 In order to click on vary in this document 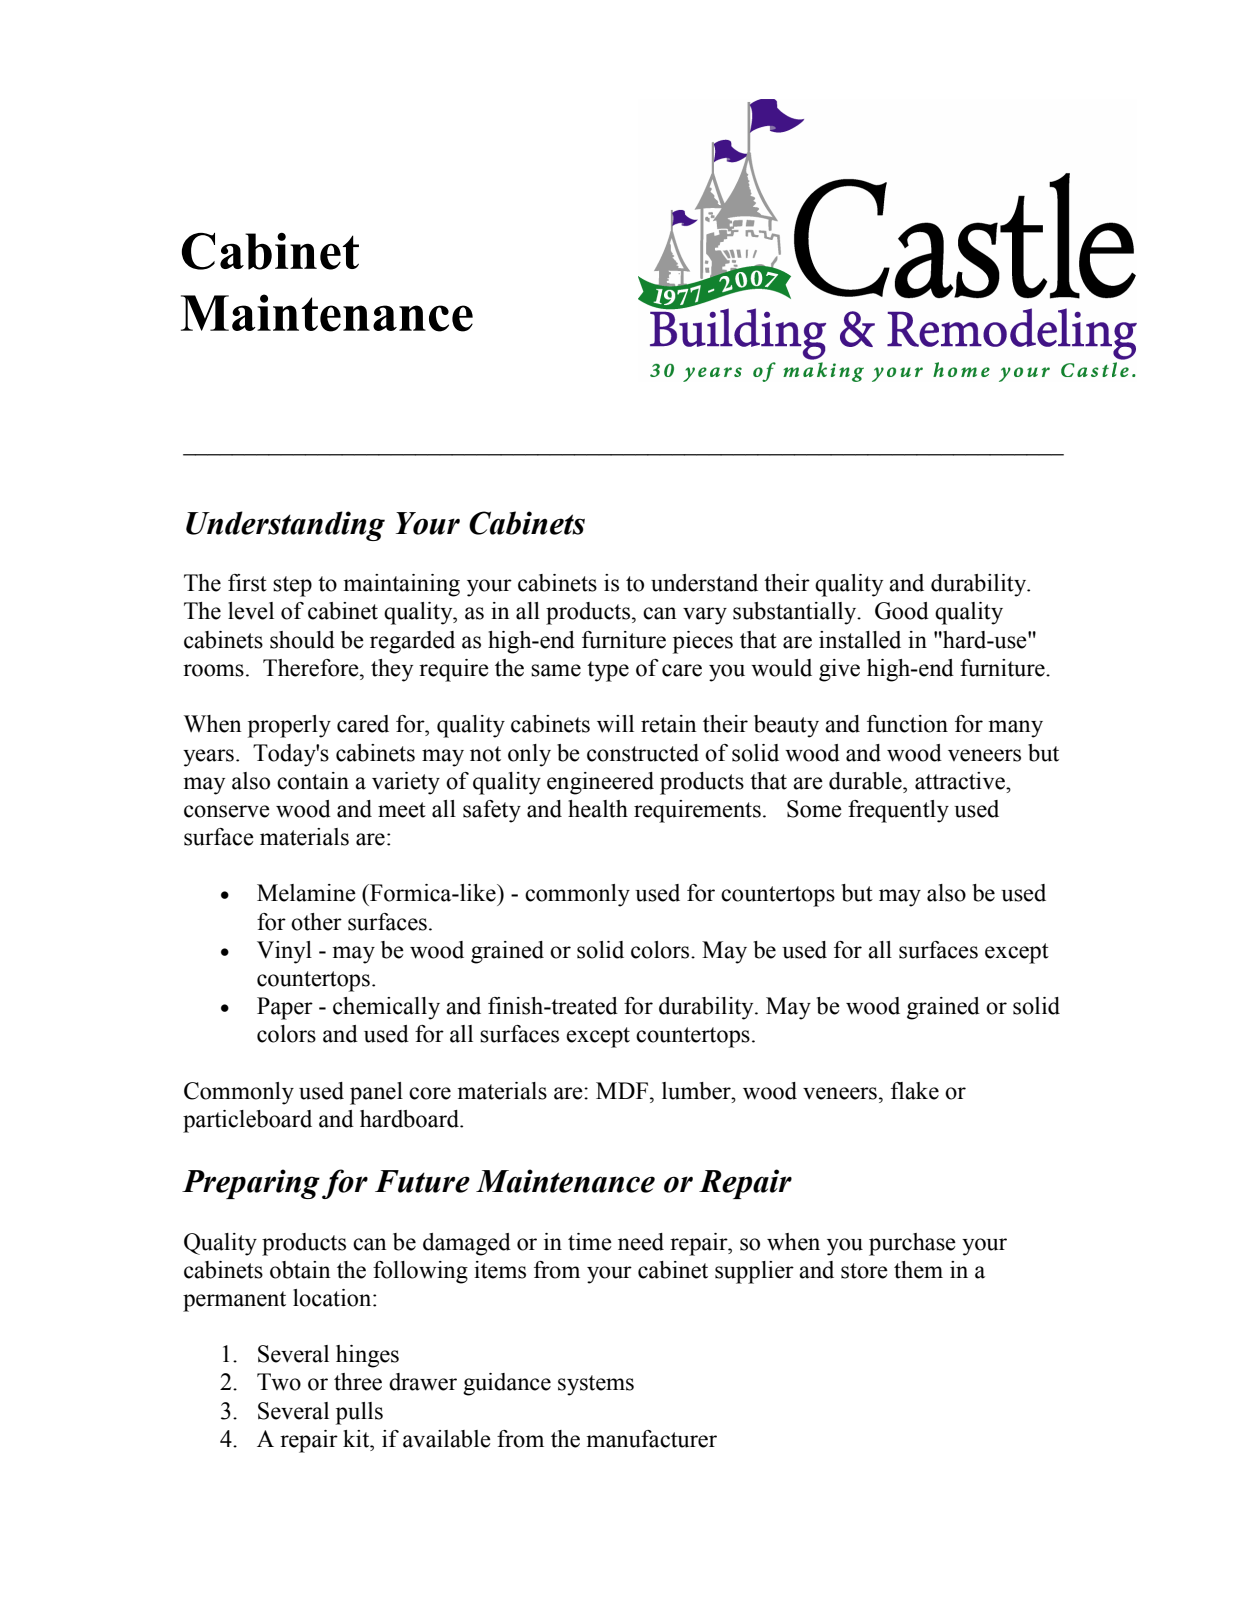, I will do `click(705, 616)`.
